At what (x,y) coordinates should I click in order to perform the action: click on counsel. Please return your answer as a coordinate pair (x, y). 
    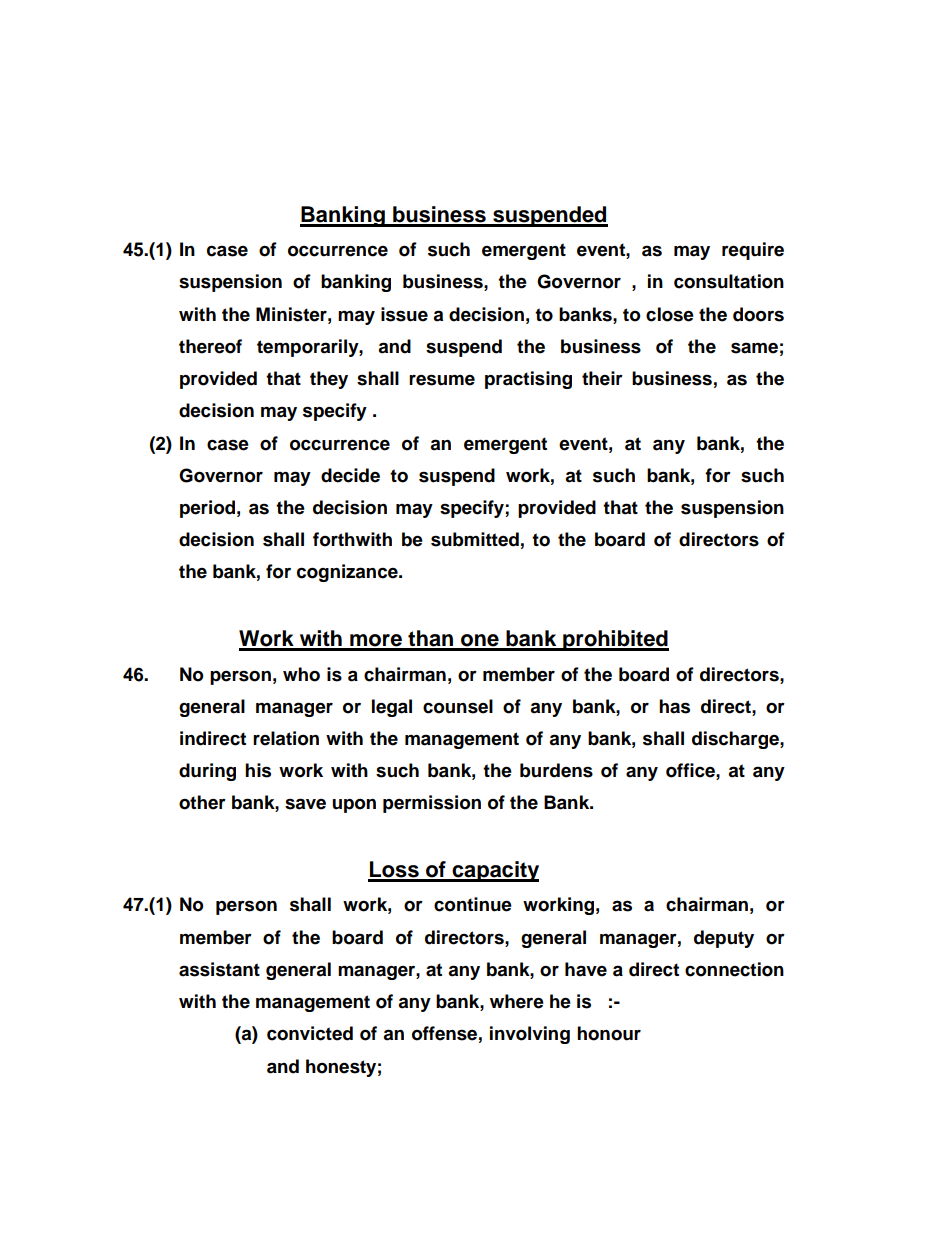
    Looking at the image, I should click on (458, 706).
